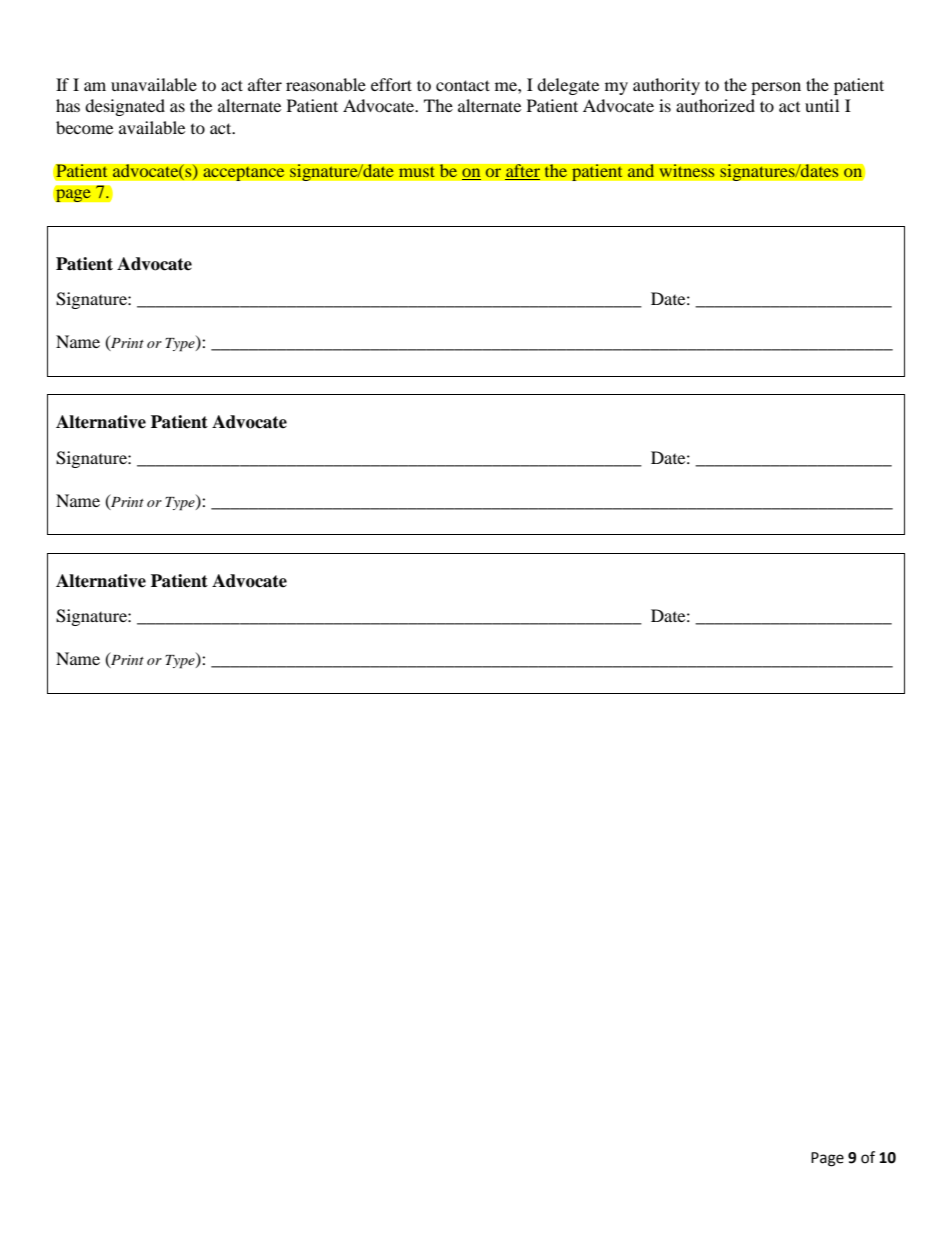  What do you see at coordinates (326, 84) in the screenshot?
I see `reasonable` at bounding box center [326, 84].
